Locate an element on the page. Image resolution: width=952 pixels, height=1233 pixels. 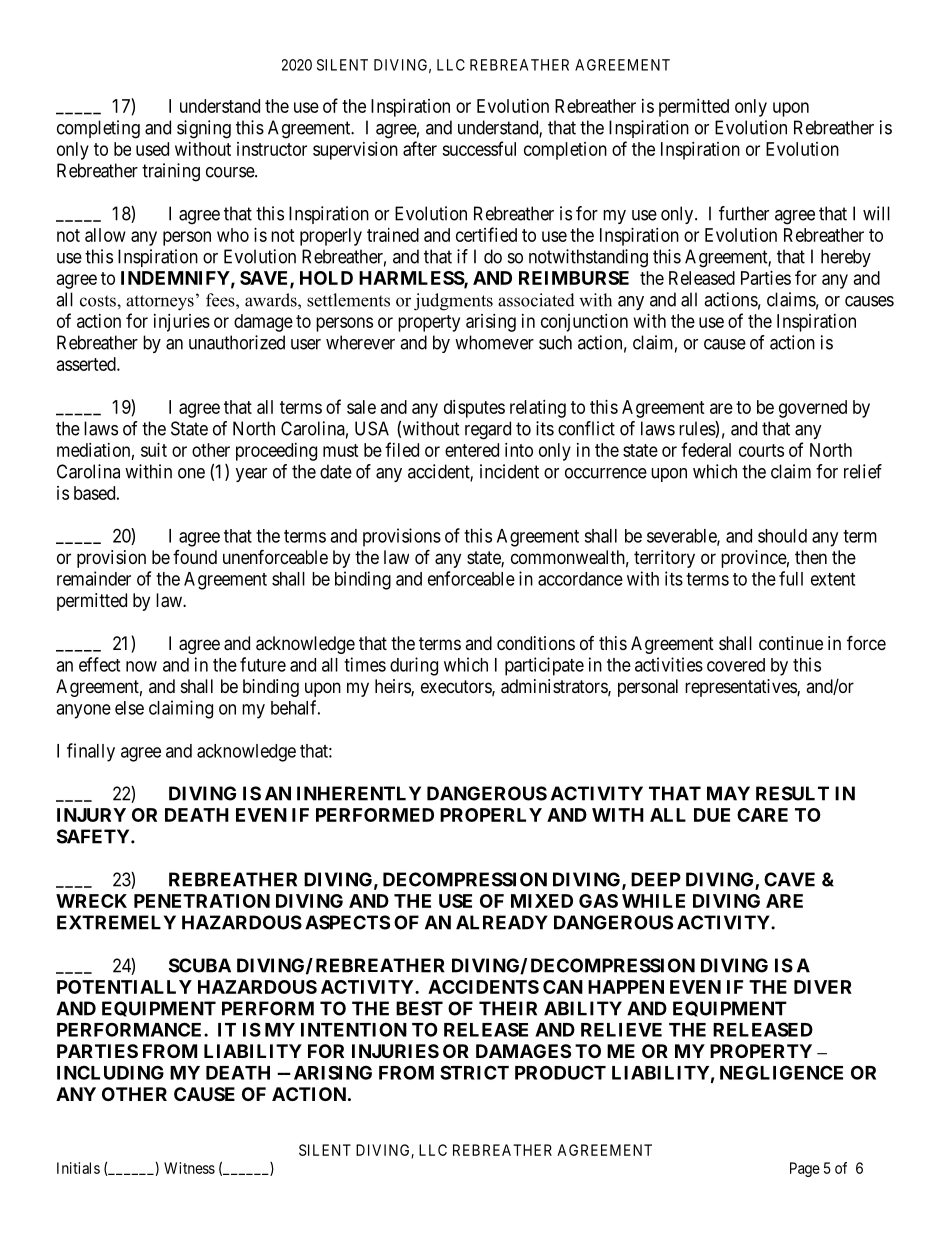
governed is located at coordinates (813, 409).
